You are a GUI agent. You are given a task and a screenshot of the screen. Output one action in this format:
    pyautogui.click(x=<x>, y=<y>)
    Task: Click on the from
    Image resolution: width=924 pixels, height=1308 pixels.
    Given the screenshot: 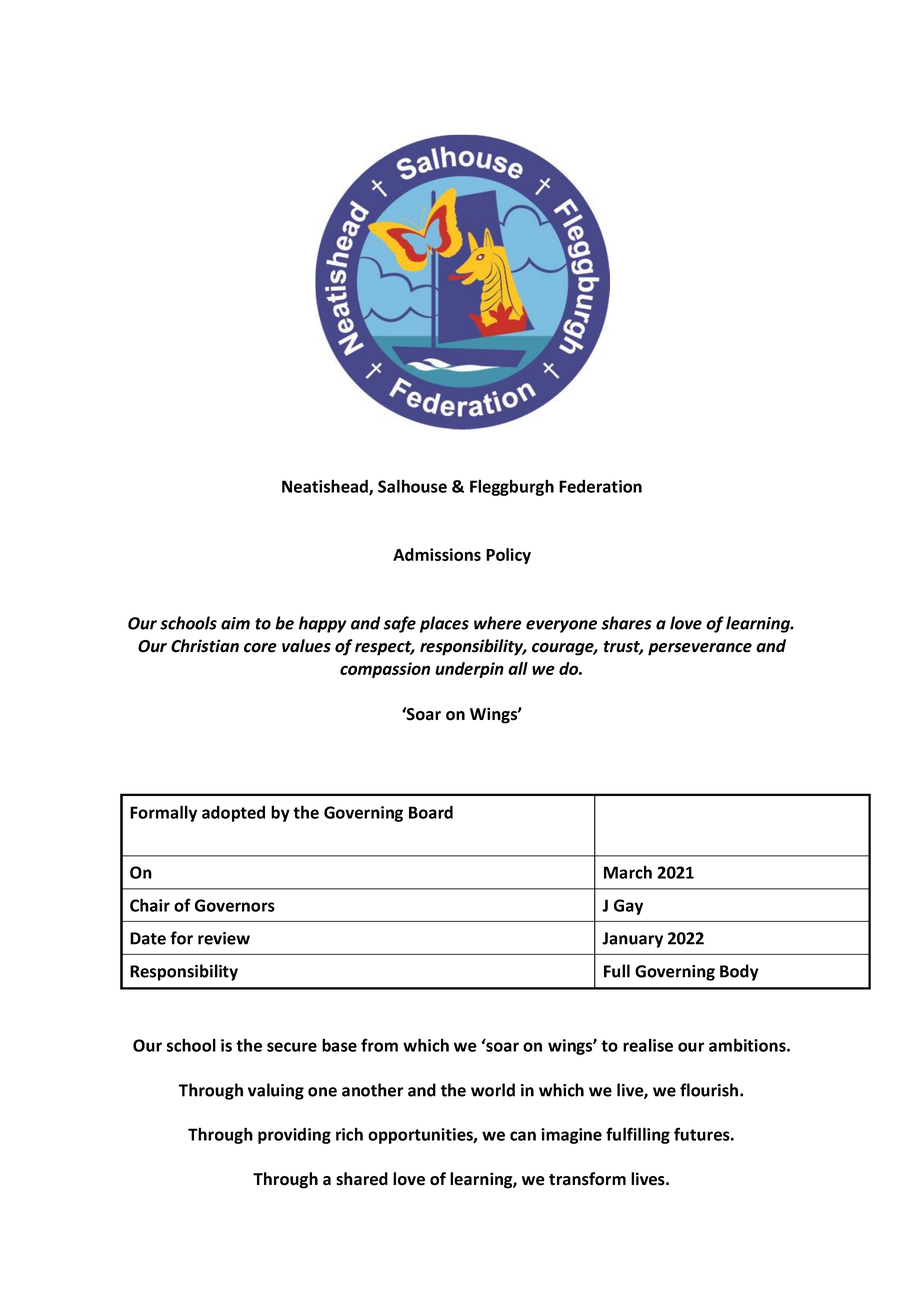 What is the action you would take?
    pyautogui.click(x=379, y=1045)
